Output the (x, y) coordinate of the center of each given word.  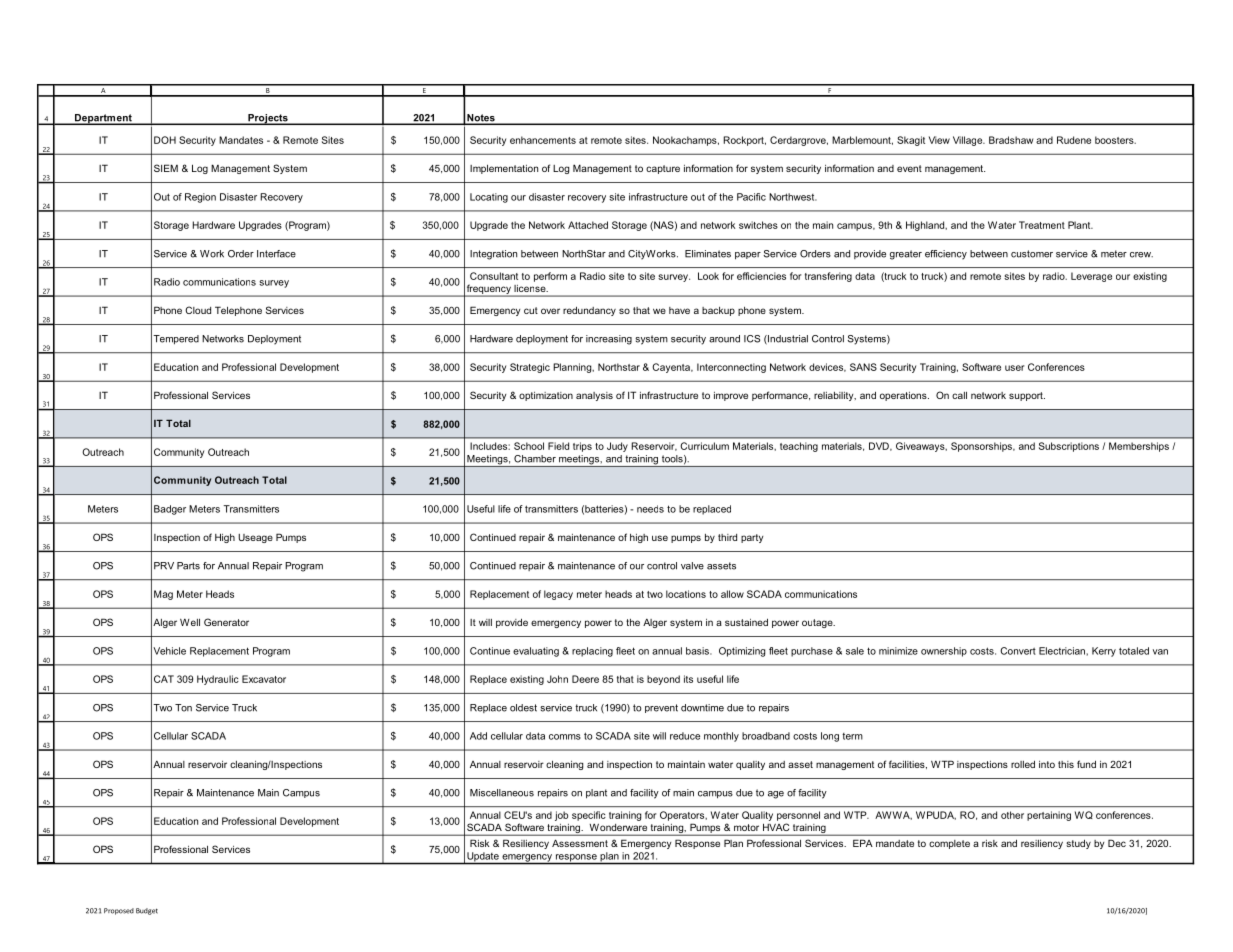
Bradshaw (1011, 140)
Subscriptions (1069, 447)
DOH (165, 140)
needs (650, 509)
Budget (147, 911)
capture (663, 169)
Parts (188, 566)
